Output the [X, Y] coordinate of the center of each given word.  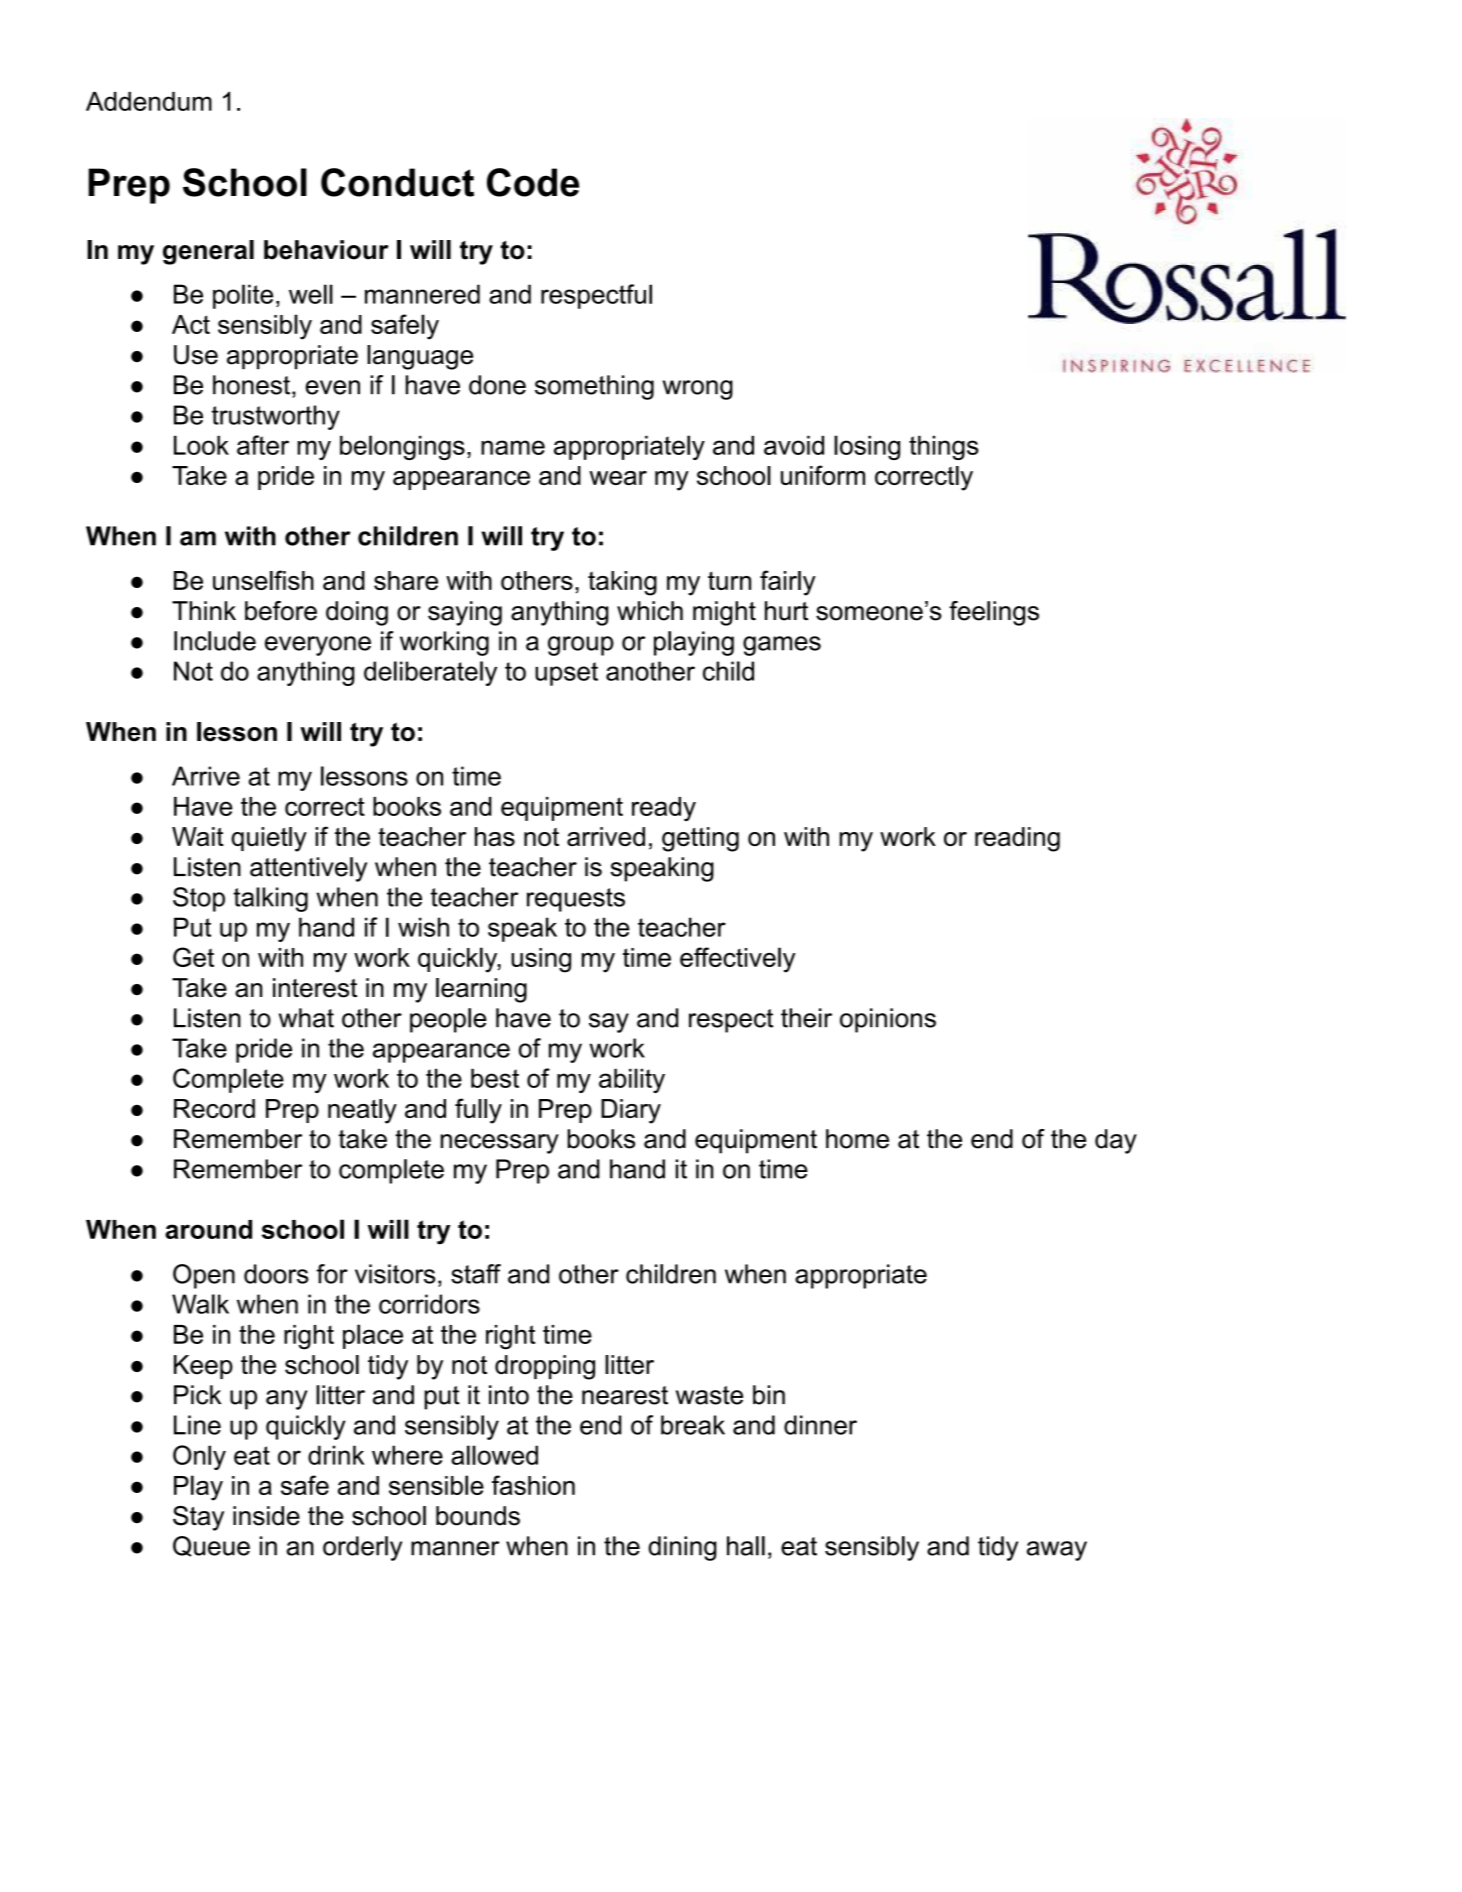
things [944, 447]
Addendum [149, 101]
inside [266, 1516]
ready [664, 809]
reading [1017, 839]
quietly [269, 839]
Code [533, 182]
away [1057, 1551]
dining [682, 1548]
